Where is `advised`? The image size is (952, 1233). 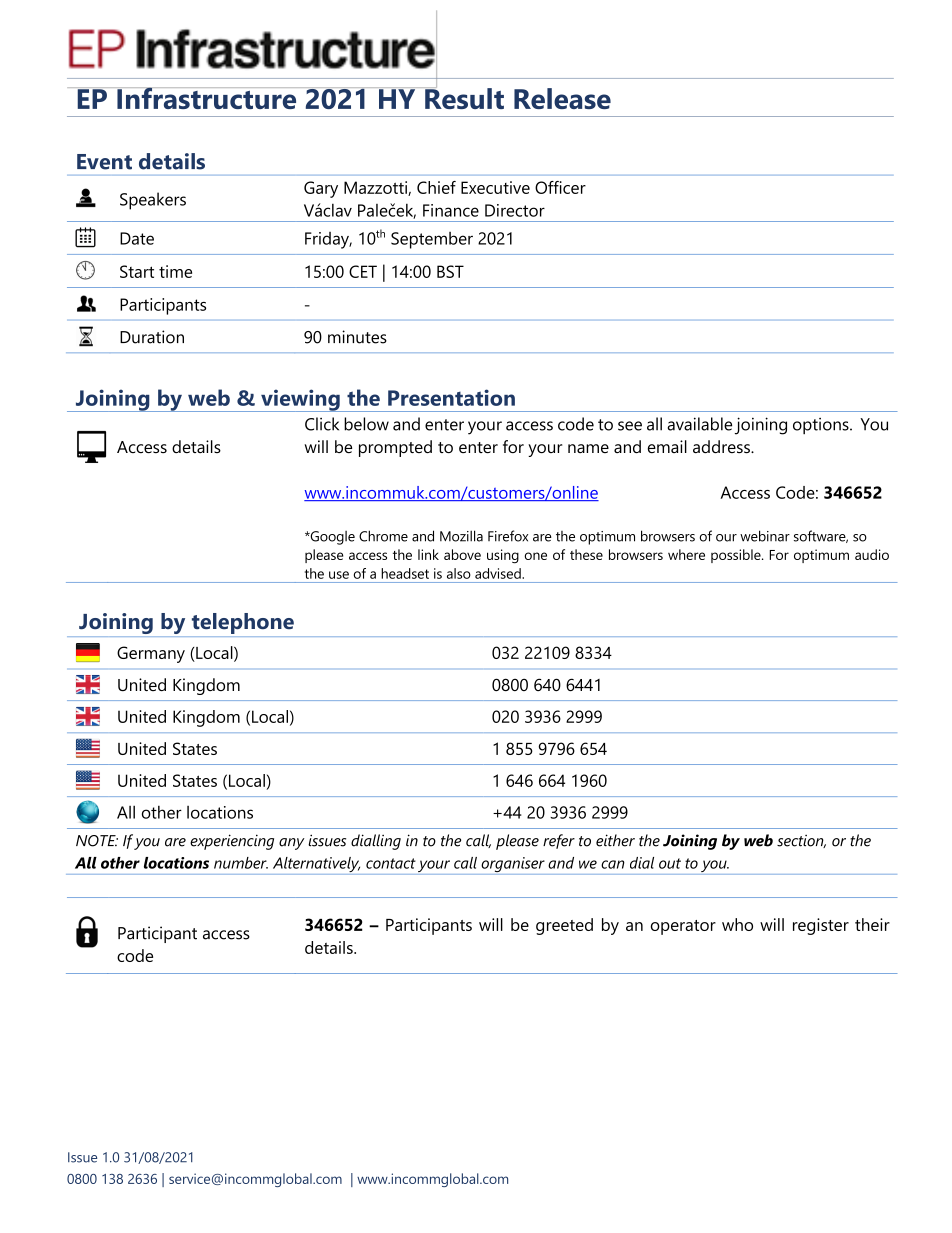 advised is located at coordinates (499, 573).
